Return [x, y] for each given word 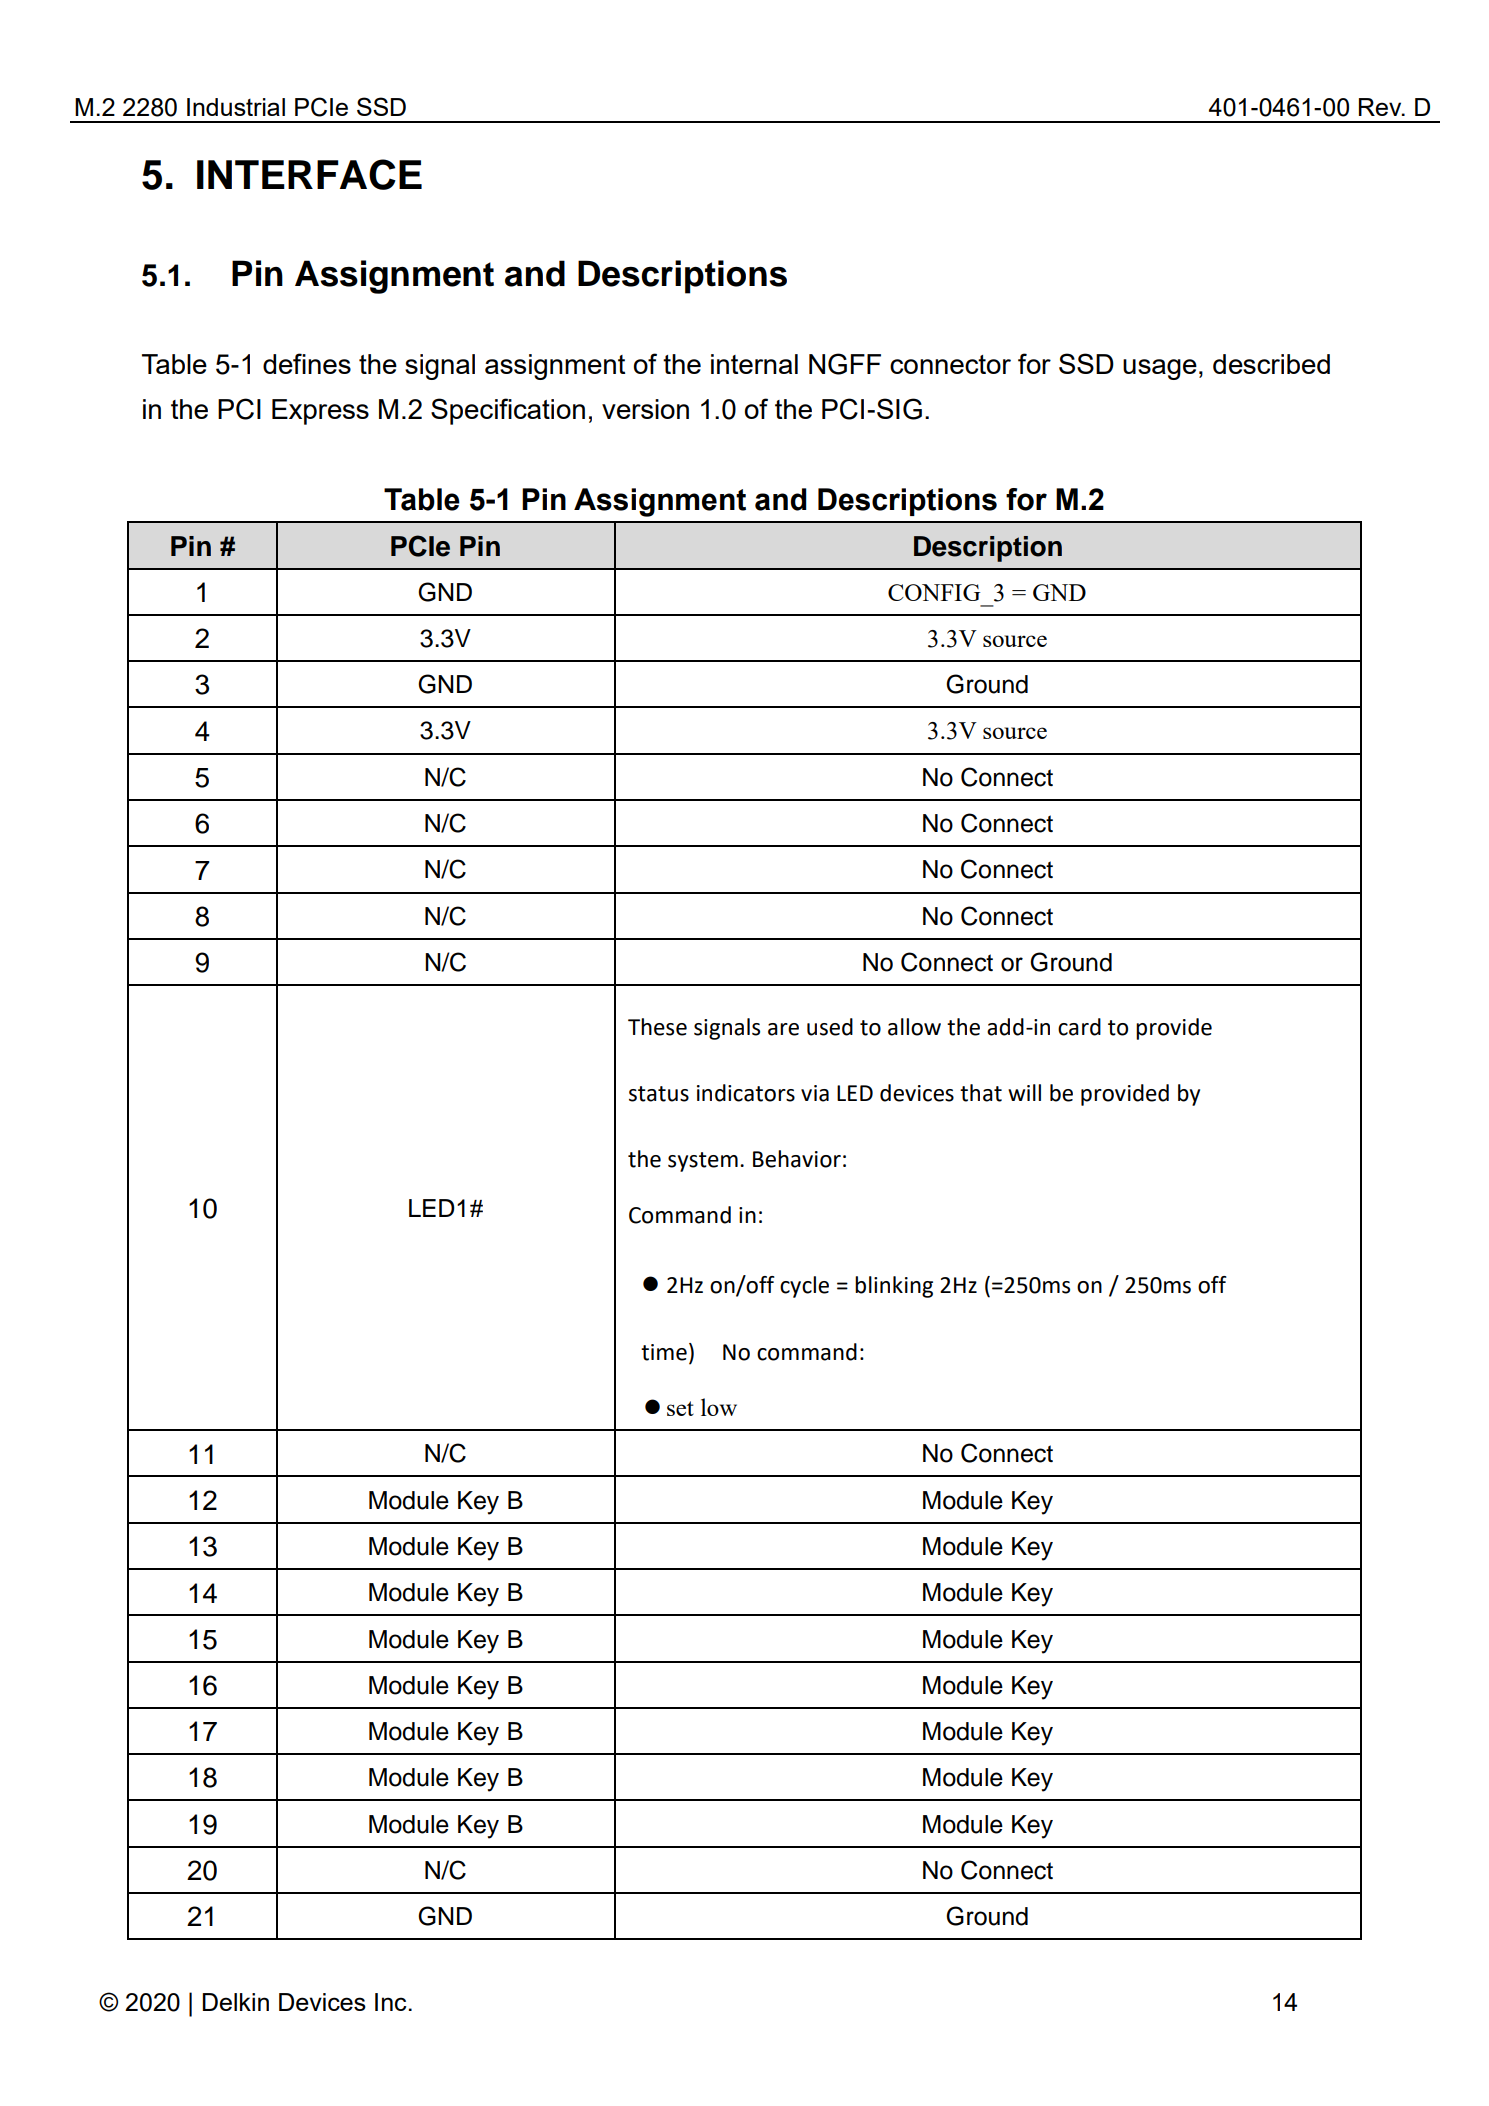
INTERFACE [309, 174]
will [1024, 1092]
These [657, 1027]
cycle [804, 1287]
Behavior [797, 1159]
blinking [894, 1287]
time [664, 1352]
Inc [391, 2002]
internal [754, 364]
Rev [1381, 107]
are [783, 1029]
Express [320, 412]
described [1271, 364]
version [645, 409]
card [1079, 1027]
